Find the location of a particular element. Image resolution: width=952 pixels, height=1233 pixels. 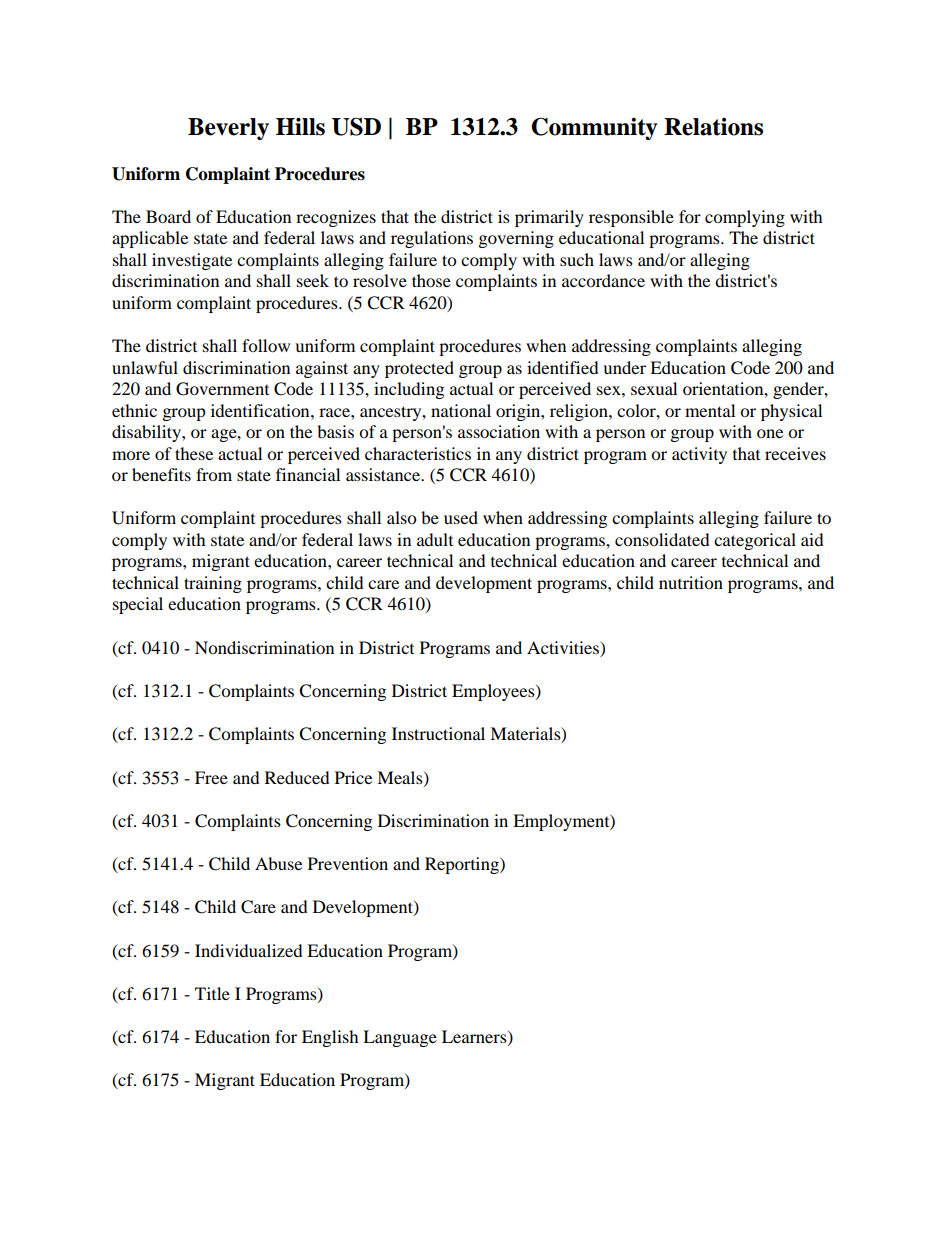

activity is located at coordinates (699, 455).
